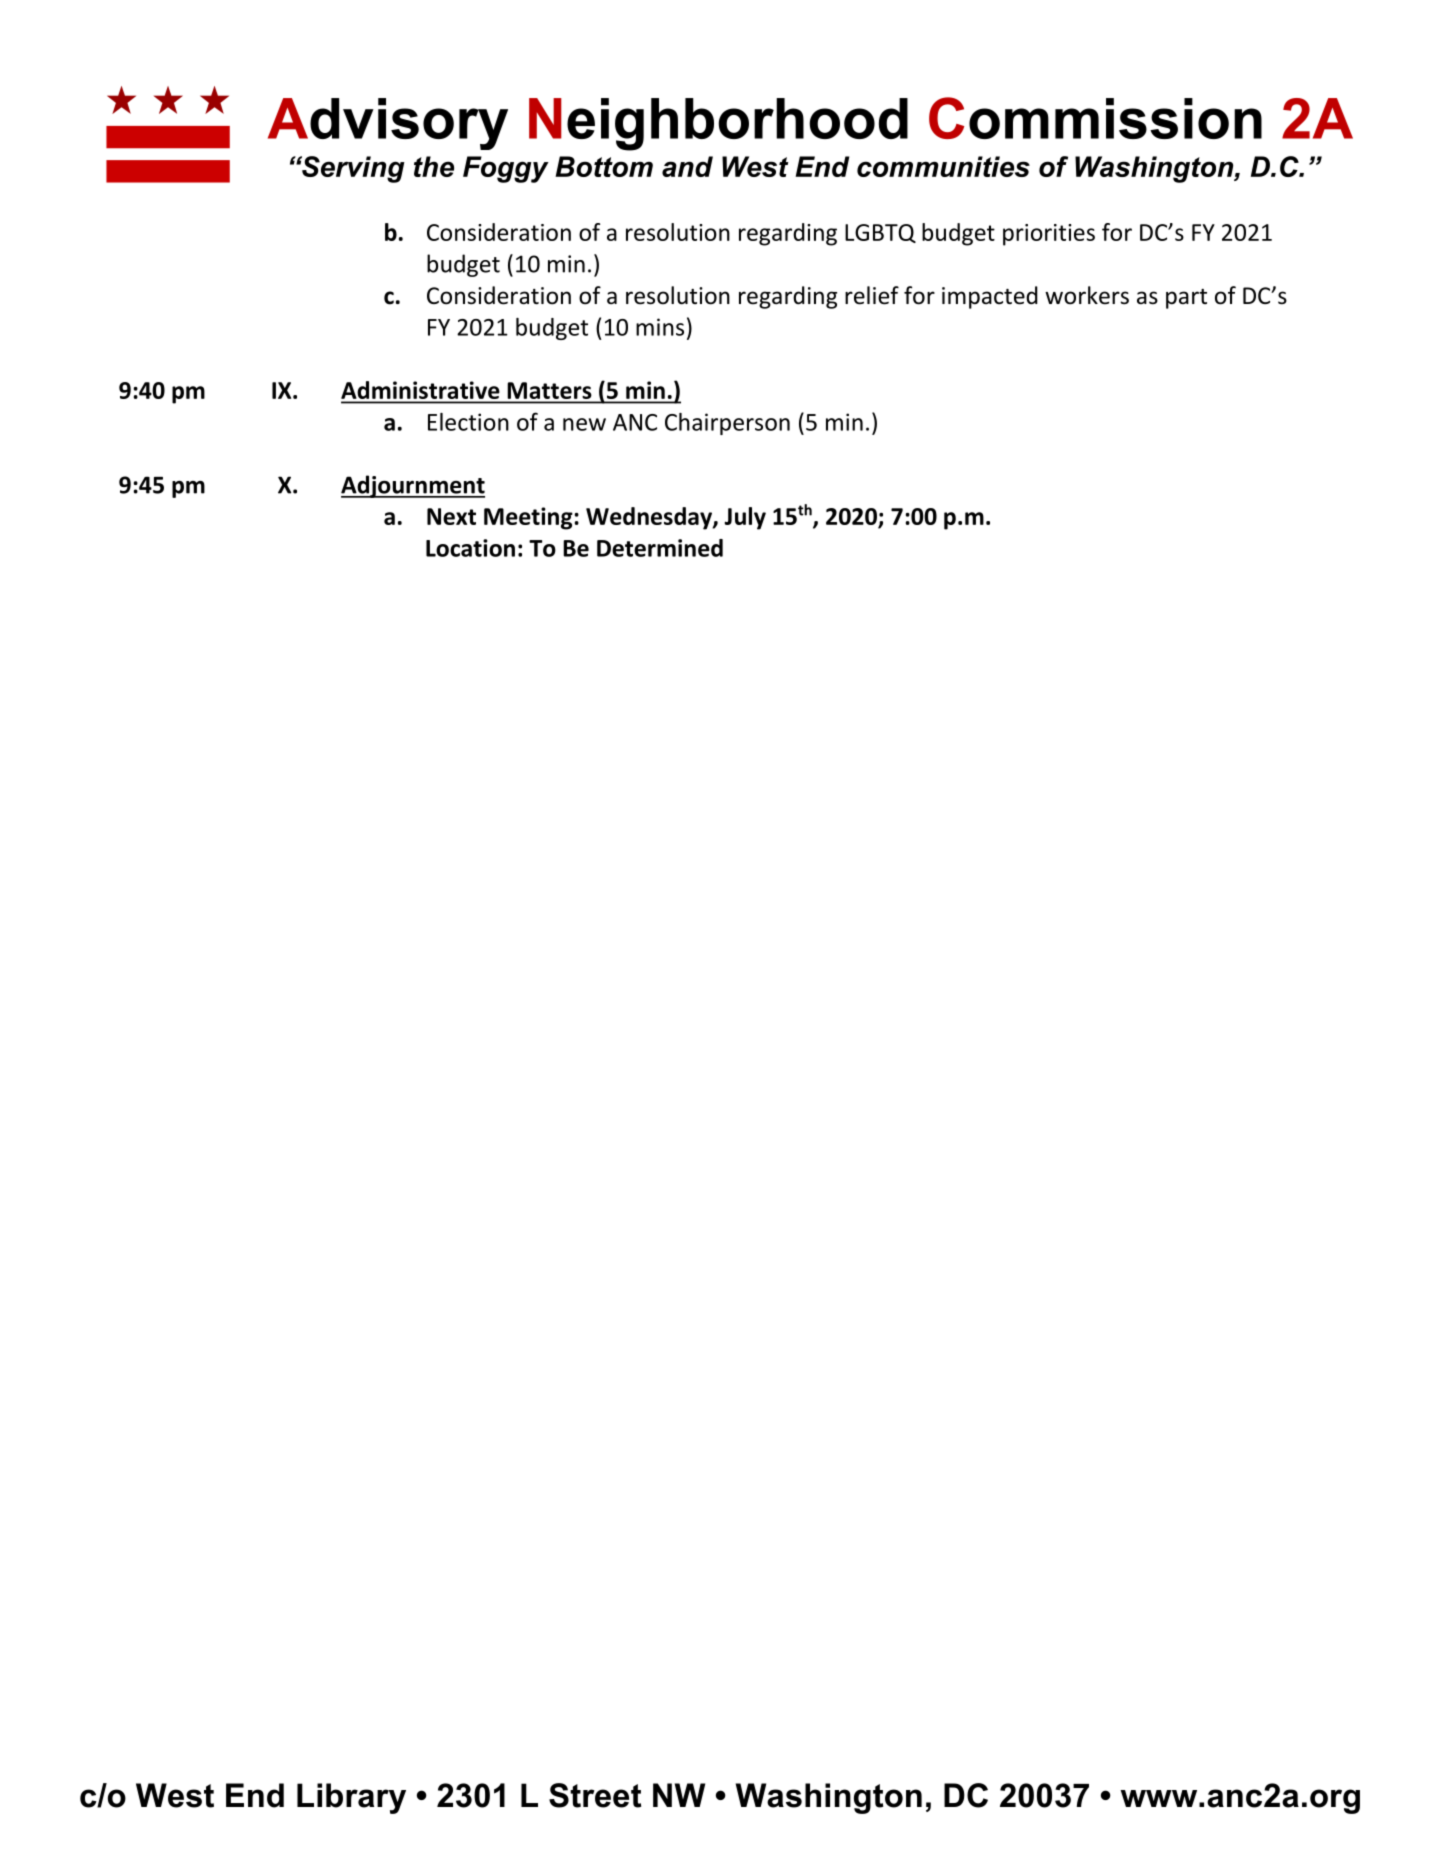 This screenshot has width=1440, height=1864. I want to click on Next, so click(451, 516).
